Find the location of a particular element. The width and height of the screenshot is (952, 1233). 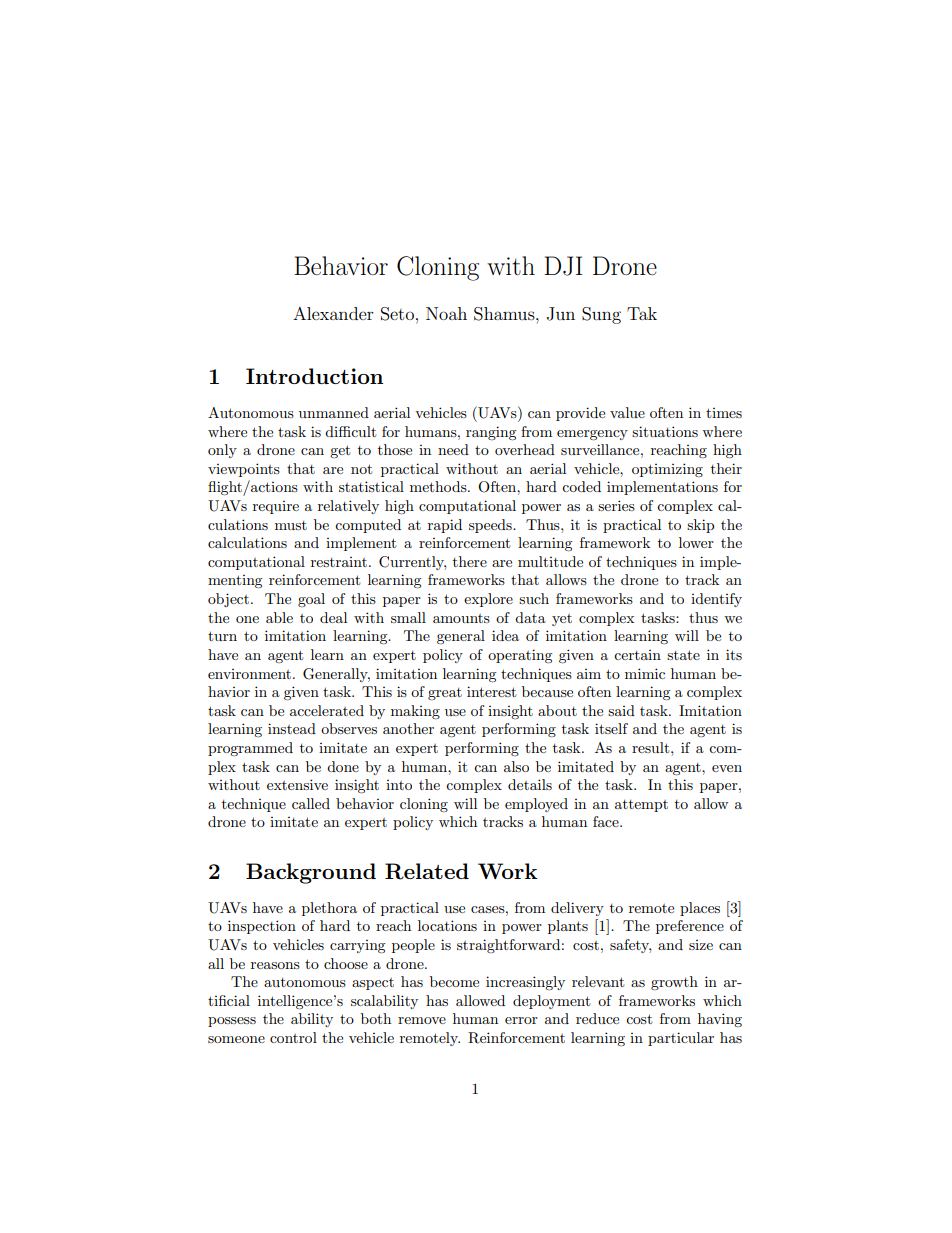

state is located at coordinates (683, 655).
